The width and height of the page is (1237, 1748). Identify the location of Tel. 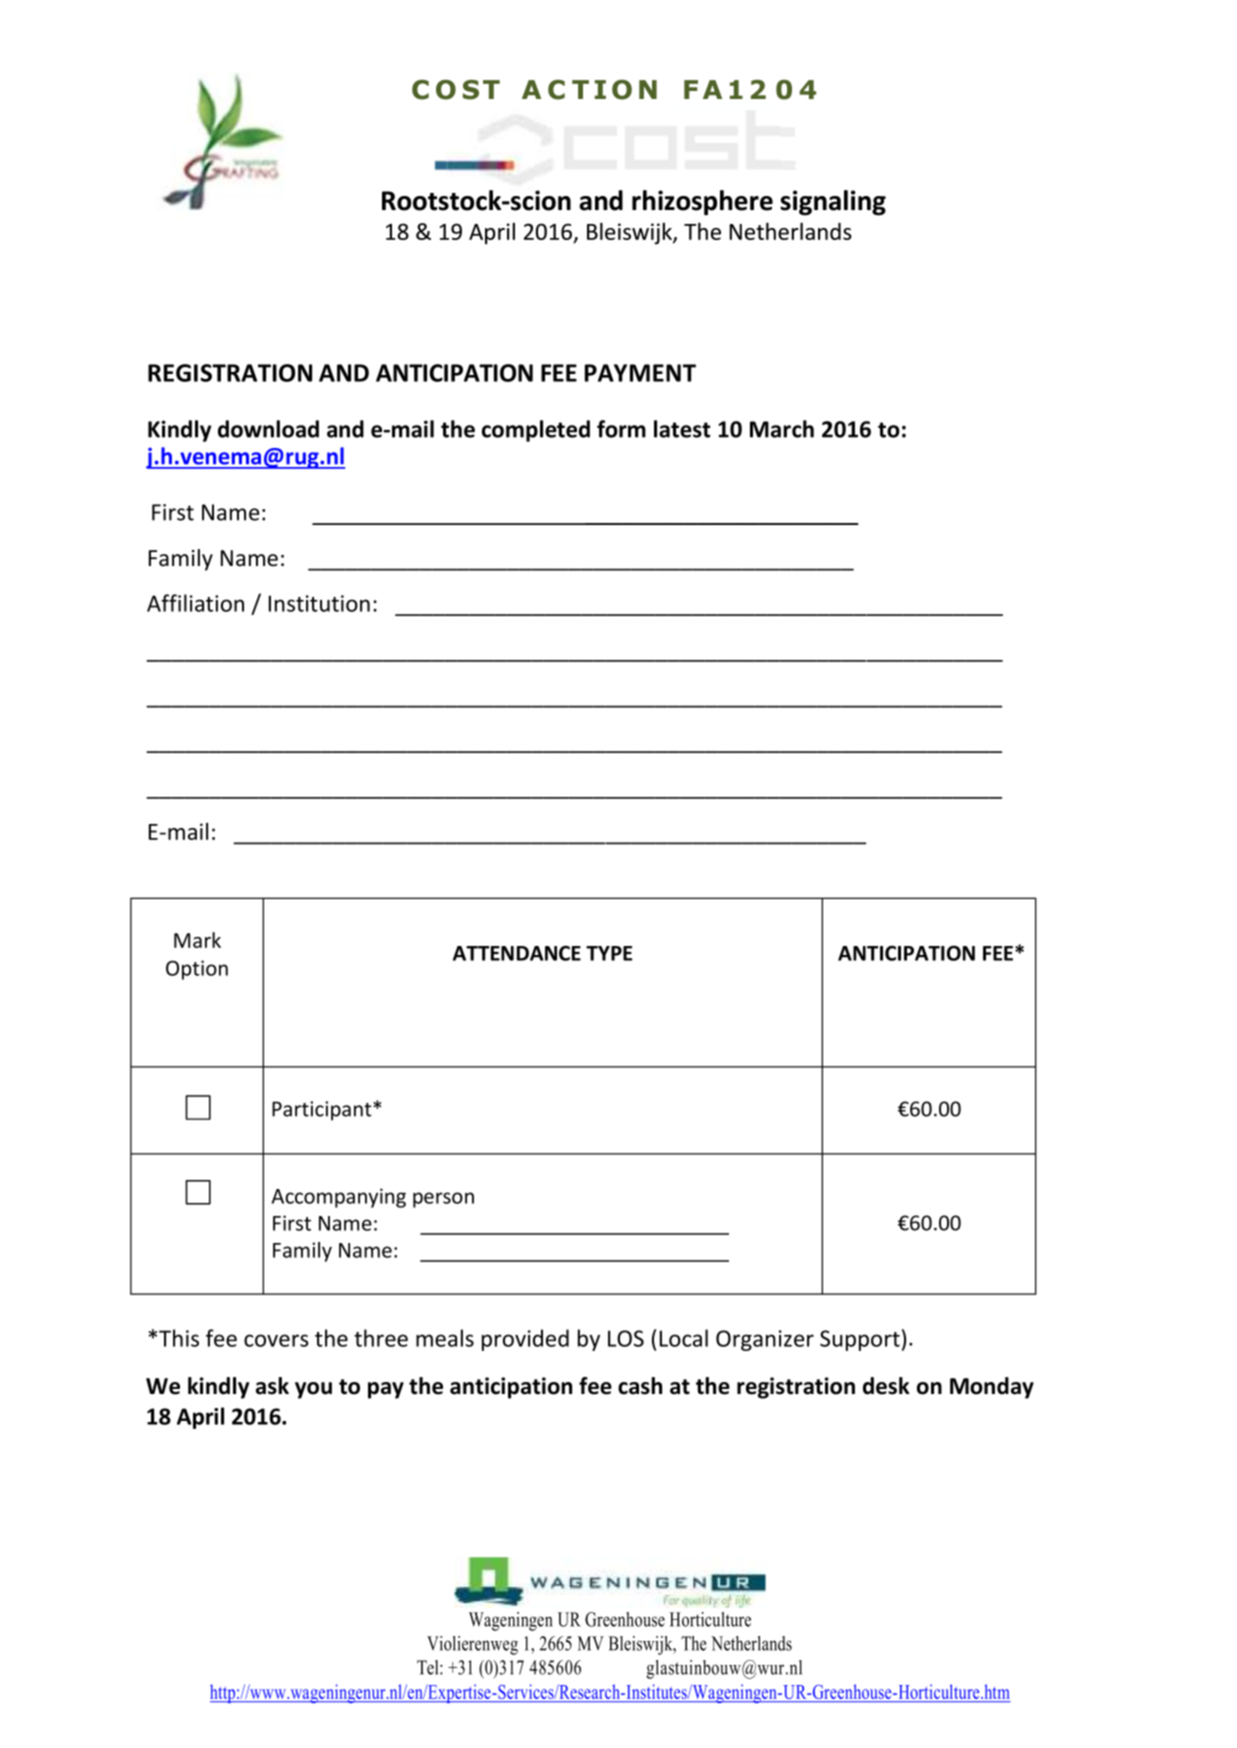
(429, 1667).
